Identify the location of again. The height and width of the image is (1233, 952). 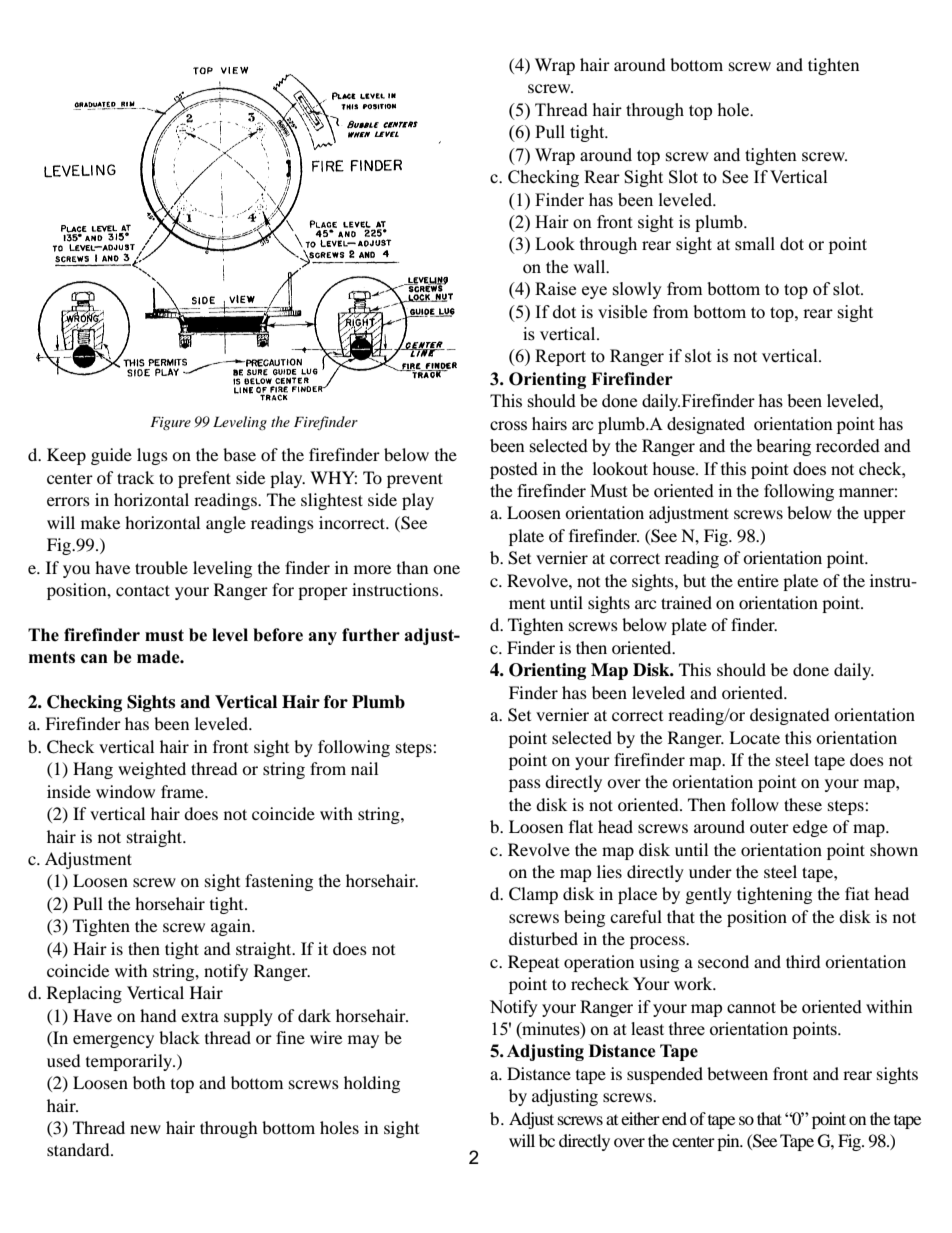
(232, 927).
